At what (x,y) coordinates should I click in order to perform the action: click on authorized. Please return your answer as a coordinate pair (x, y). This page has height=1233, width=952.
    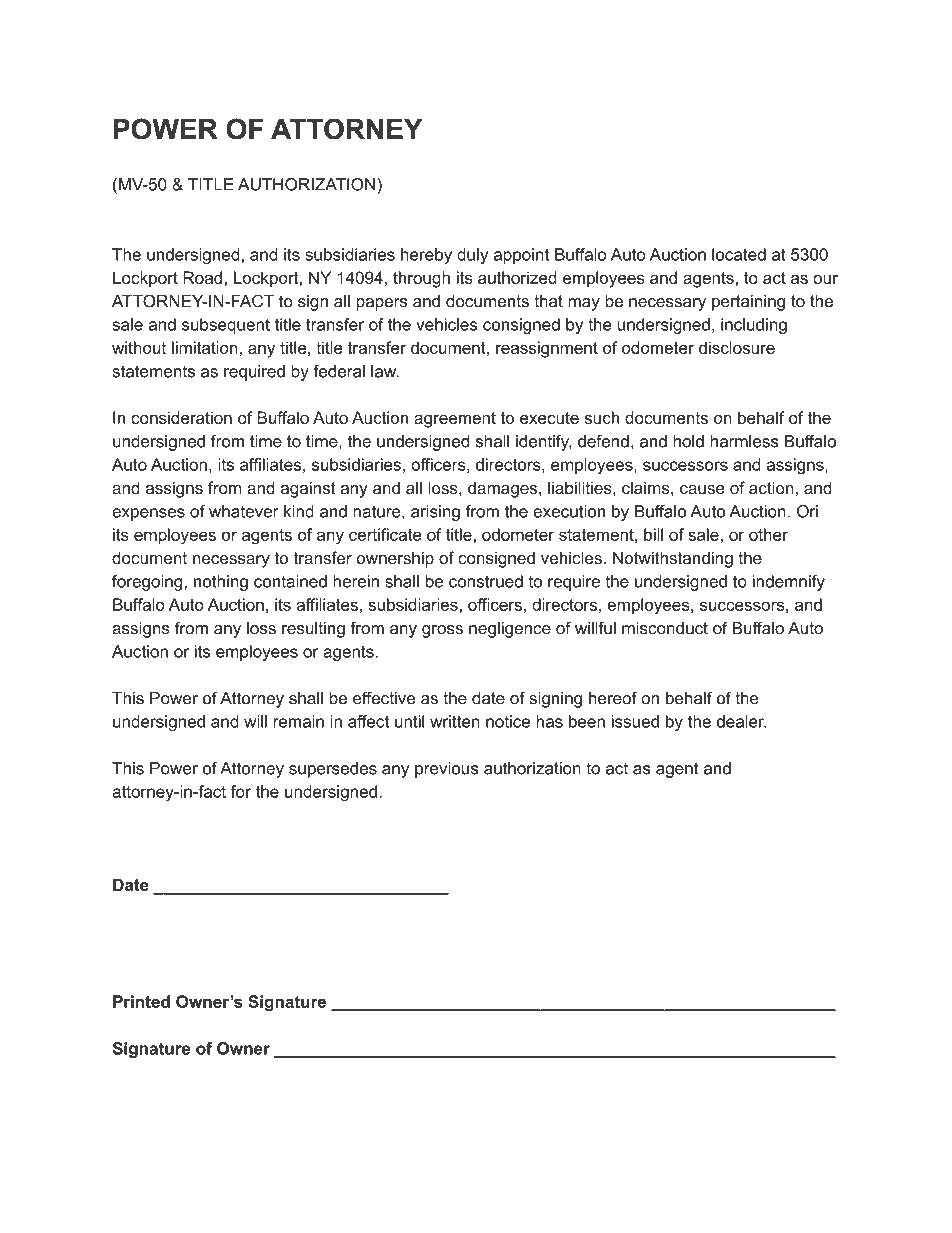
    Looking at the image, I should click on (517, 277).
